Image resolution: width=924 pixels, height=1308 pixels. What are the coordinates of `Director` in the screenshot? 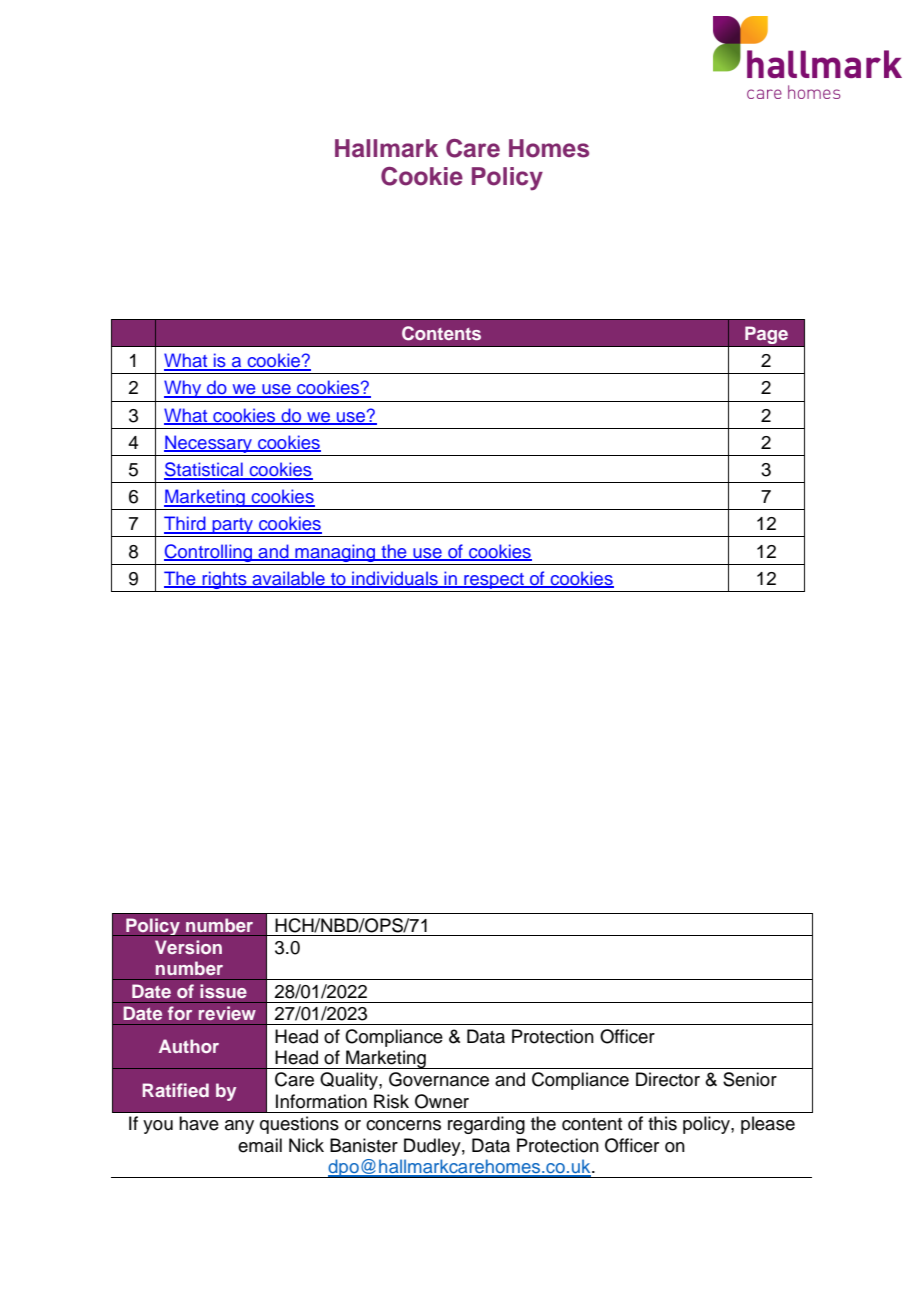 It's located at (668, 1079).
